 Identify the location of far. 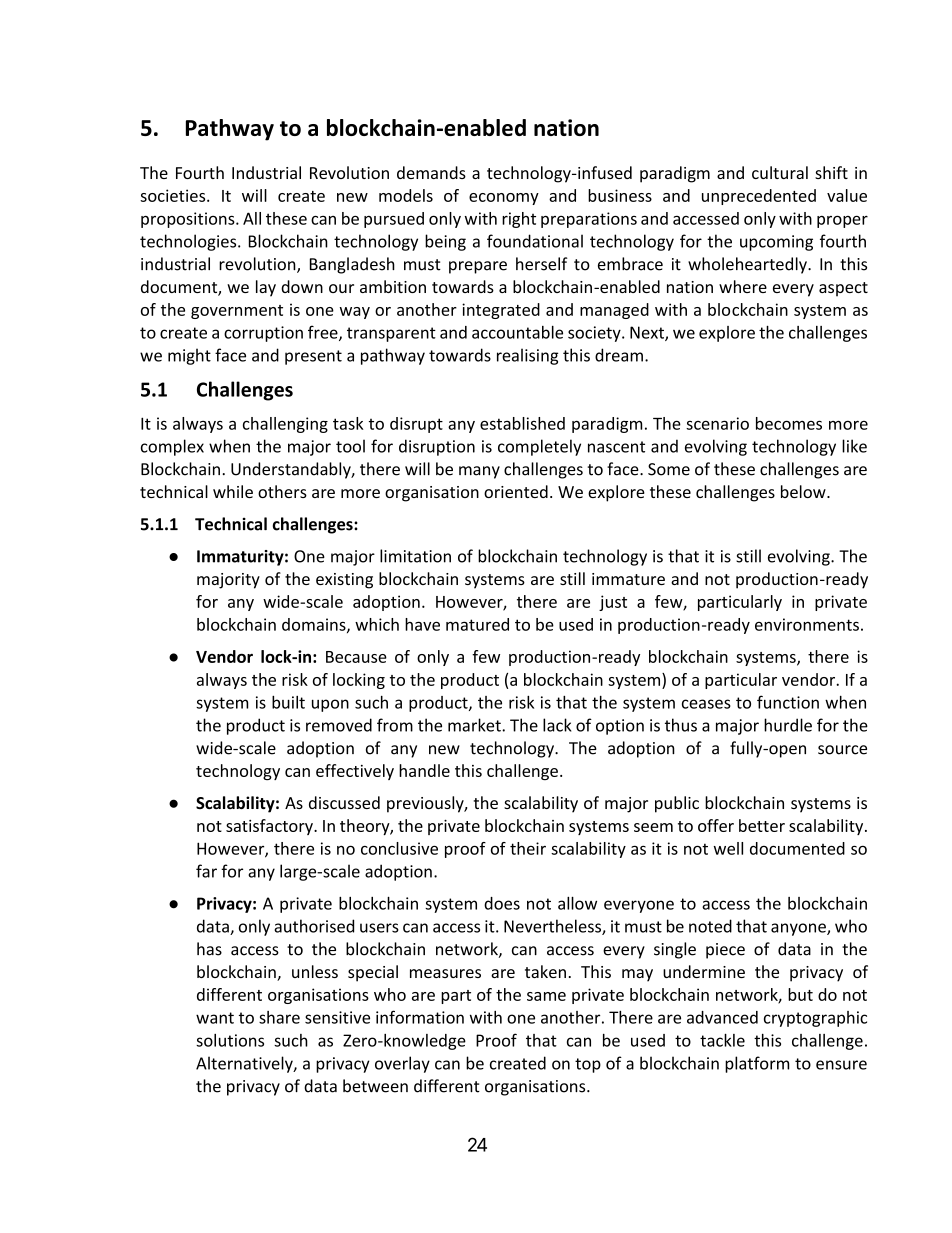
(206, 871).
